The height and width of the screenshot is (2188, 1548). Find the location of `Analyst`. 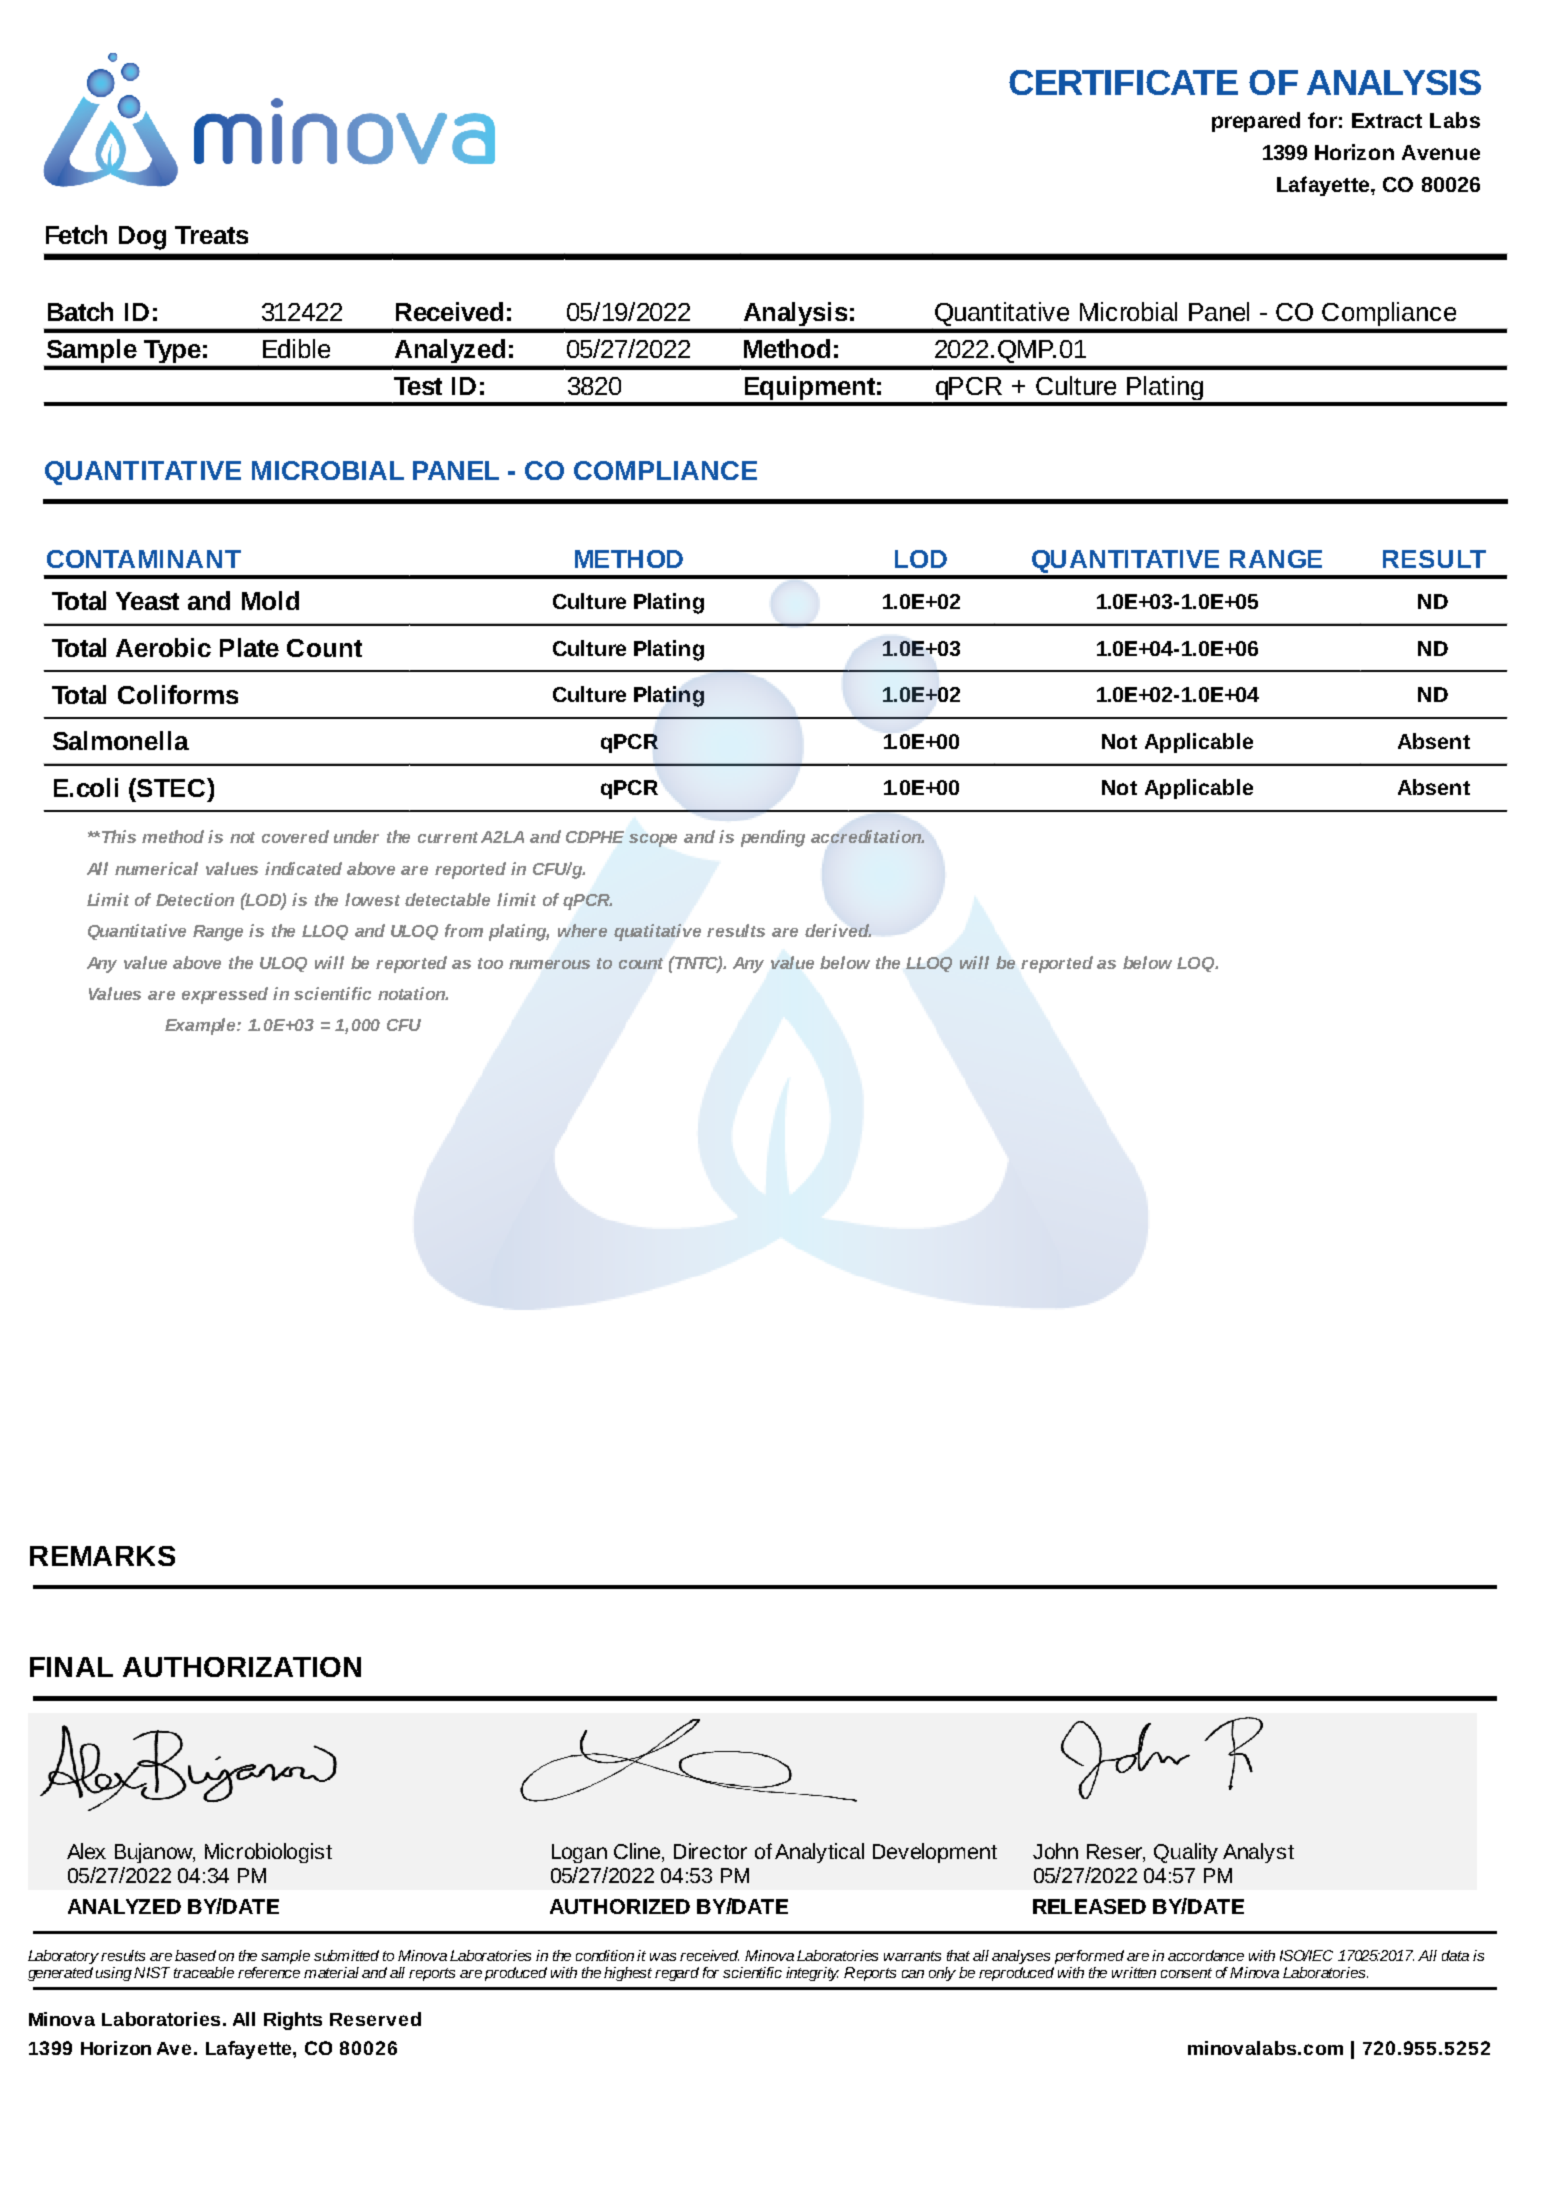

Analyst is located at coordinates (1258, 1853).
